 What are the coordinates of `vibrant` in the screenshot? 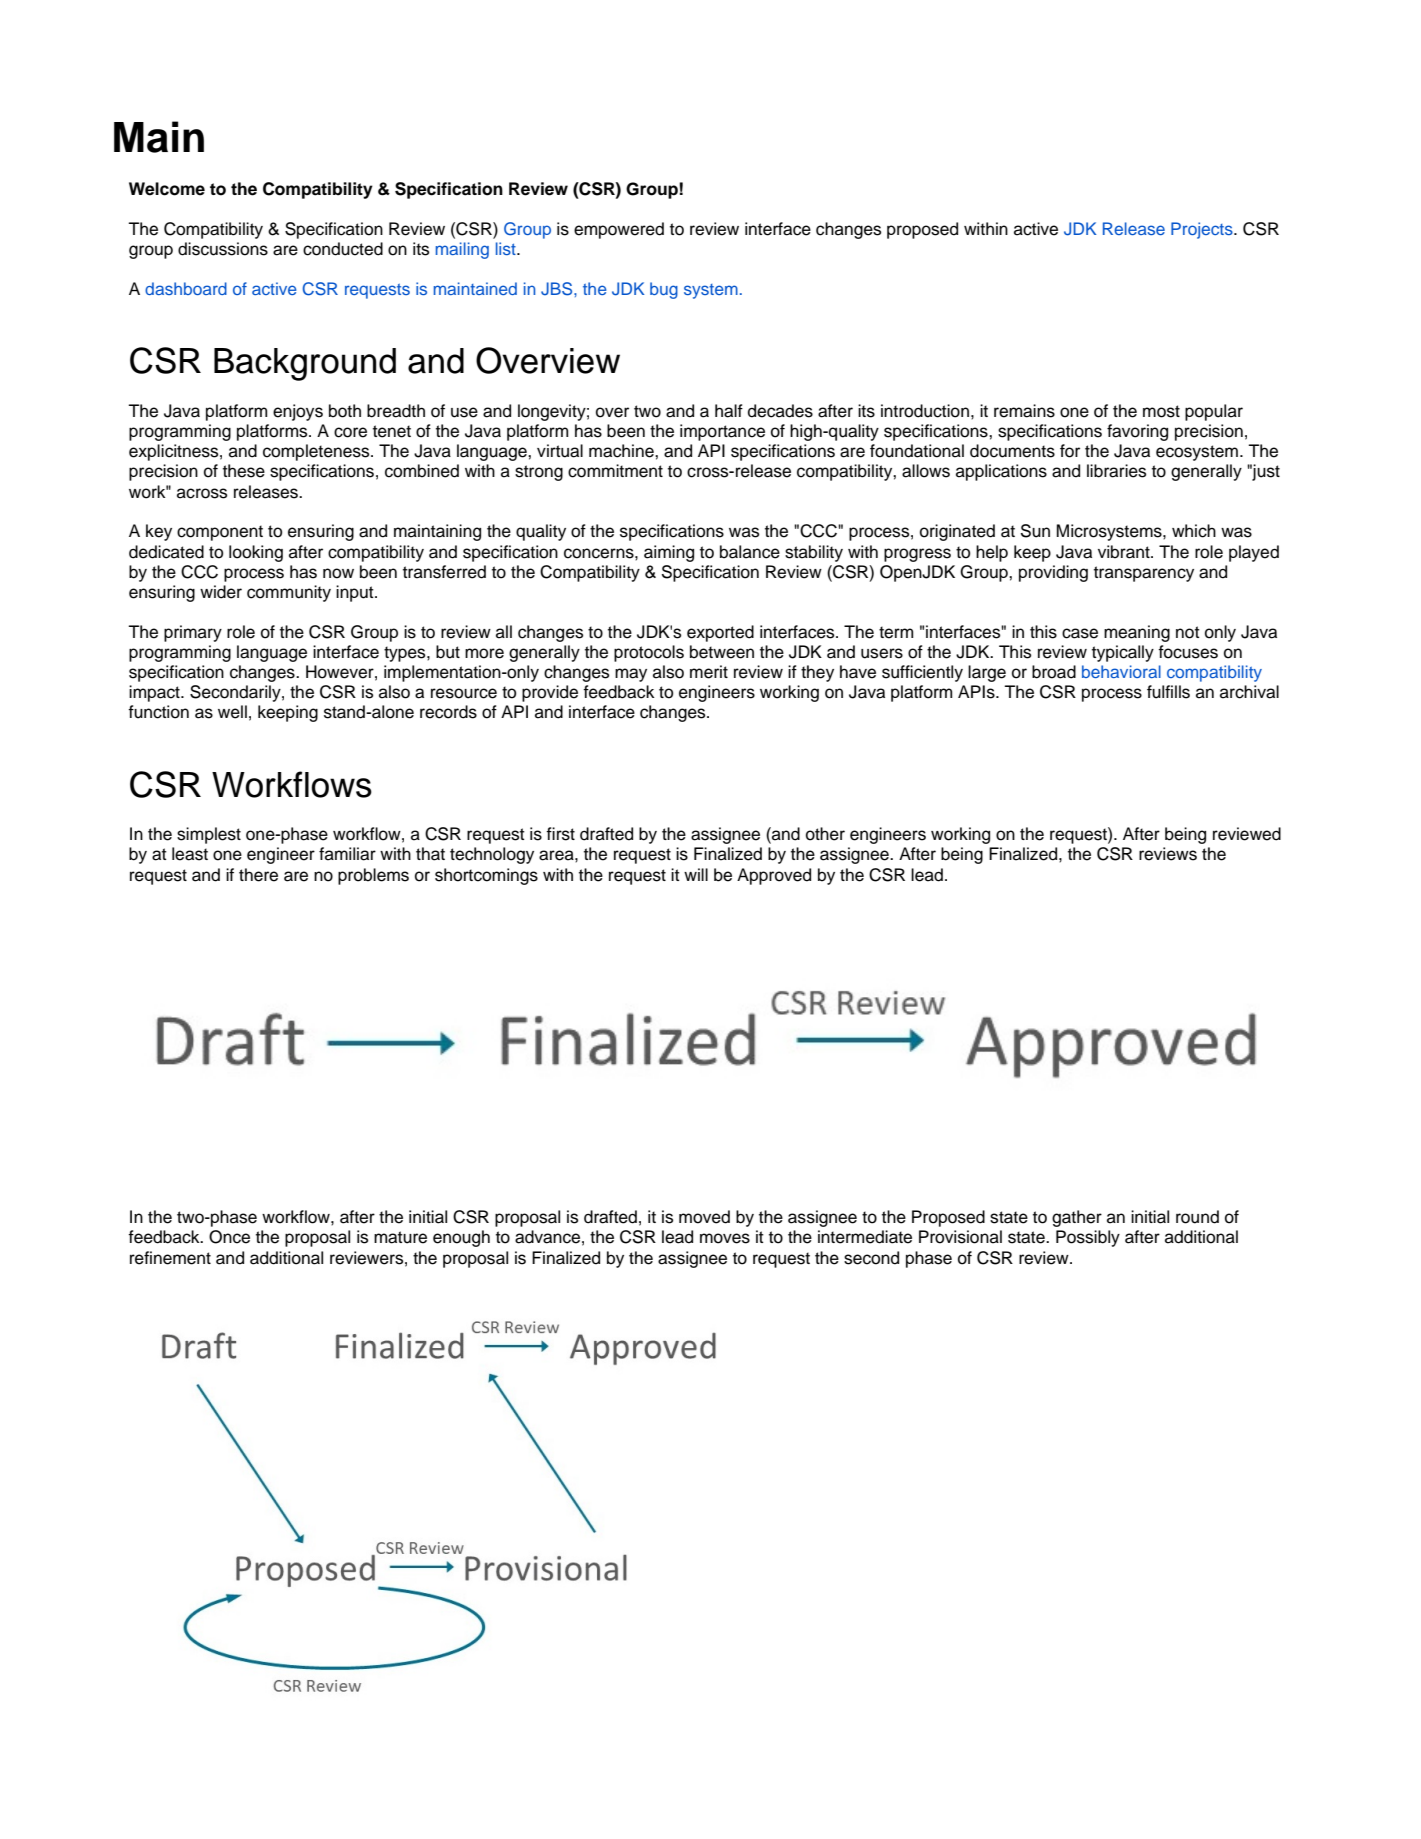 It's located at (1125, 552).
